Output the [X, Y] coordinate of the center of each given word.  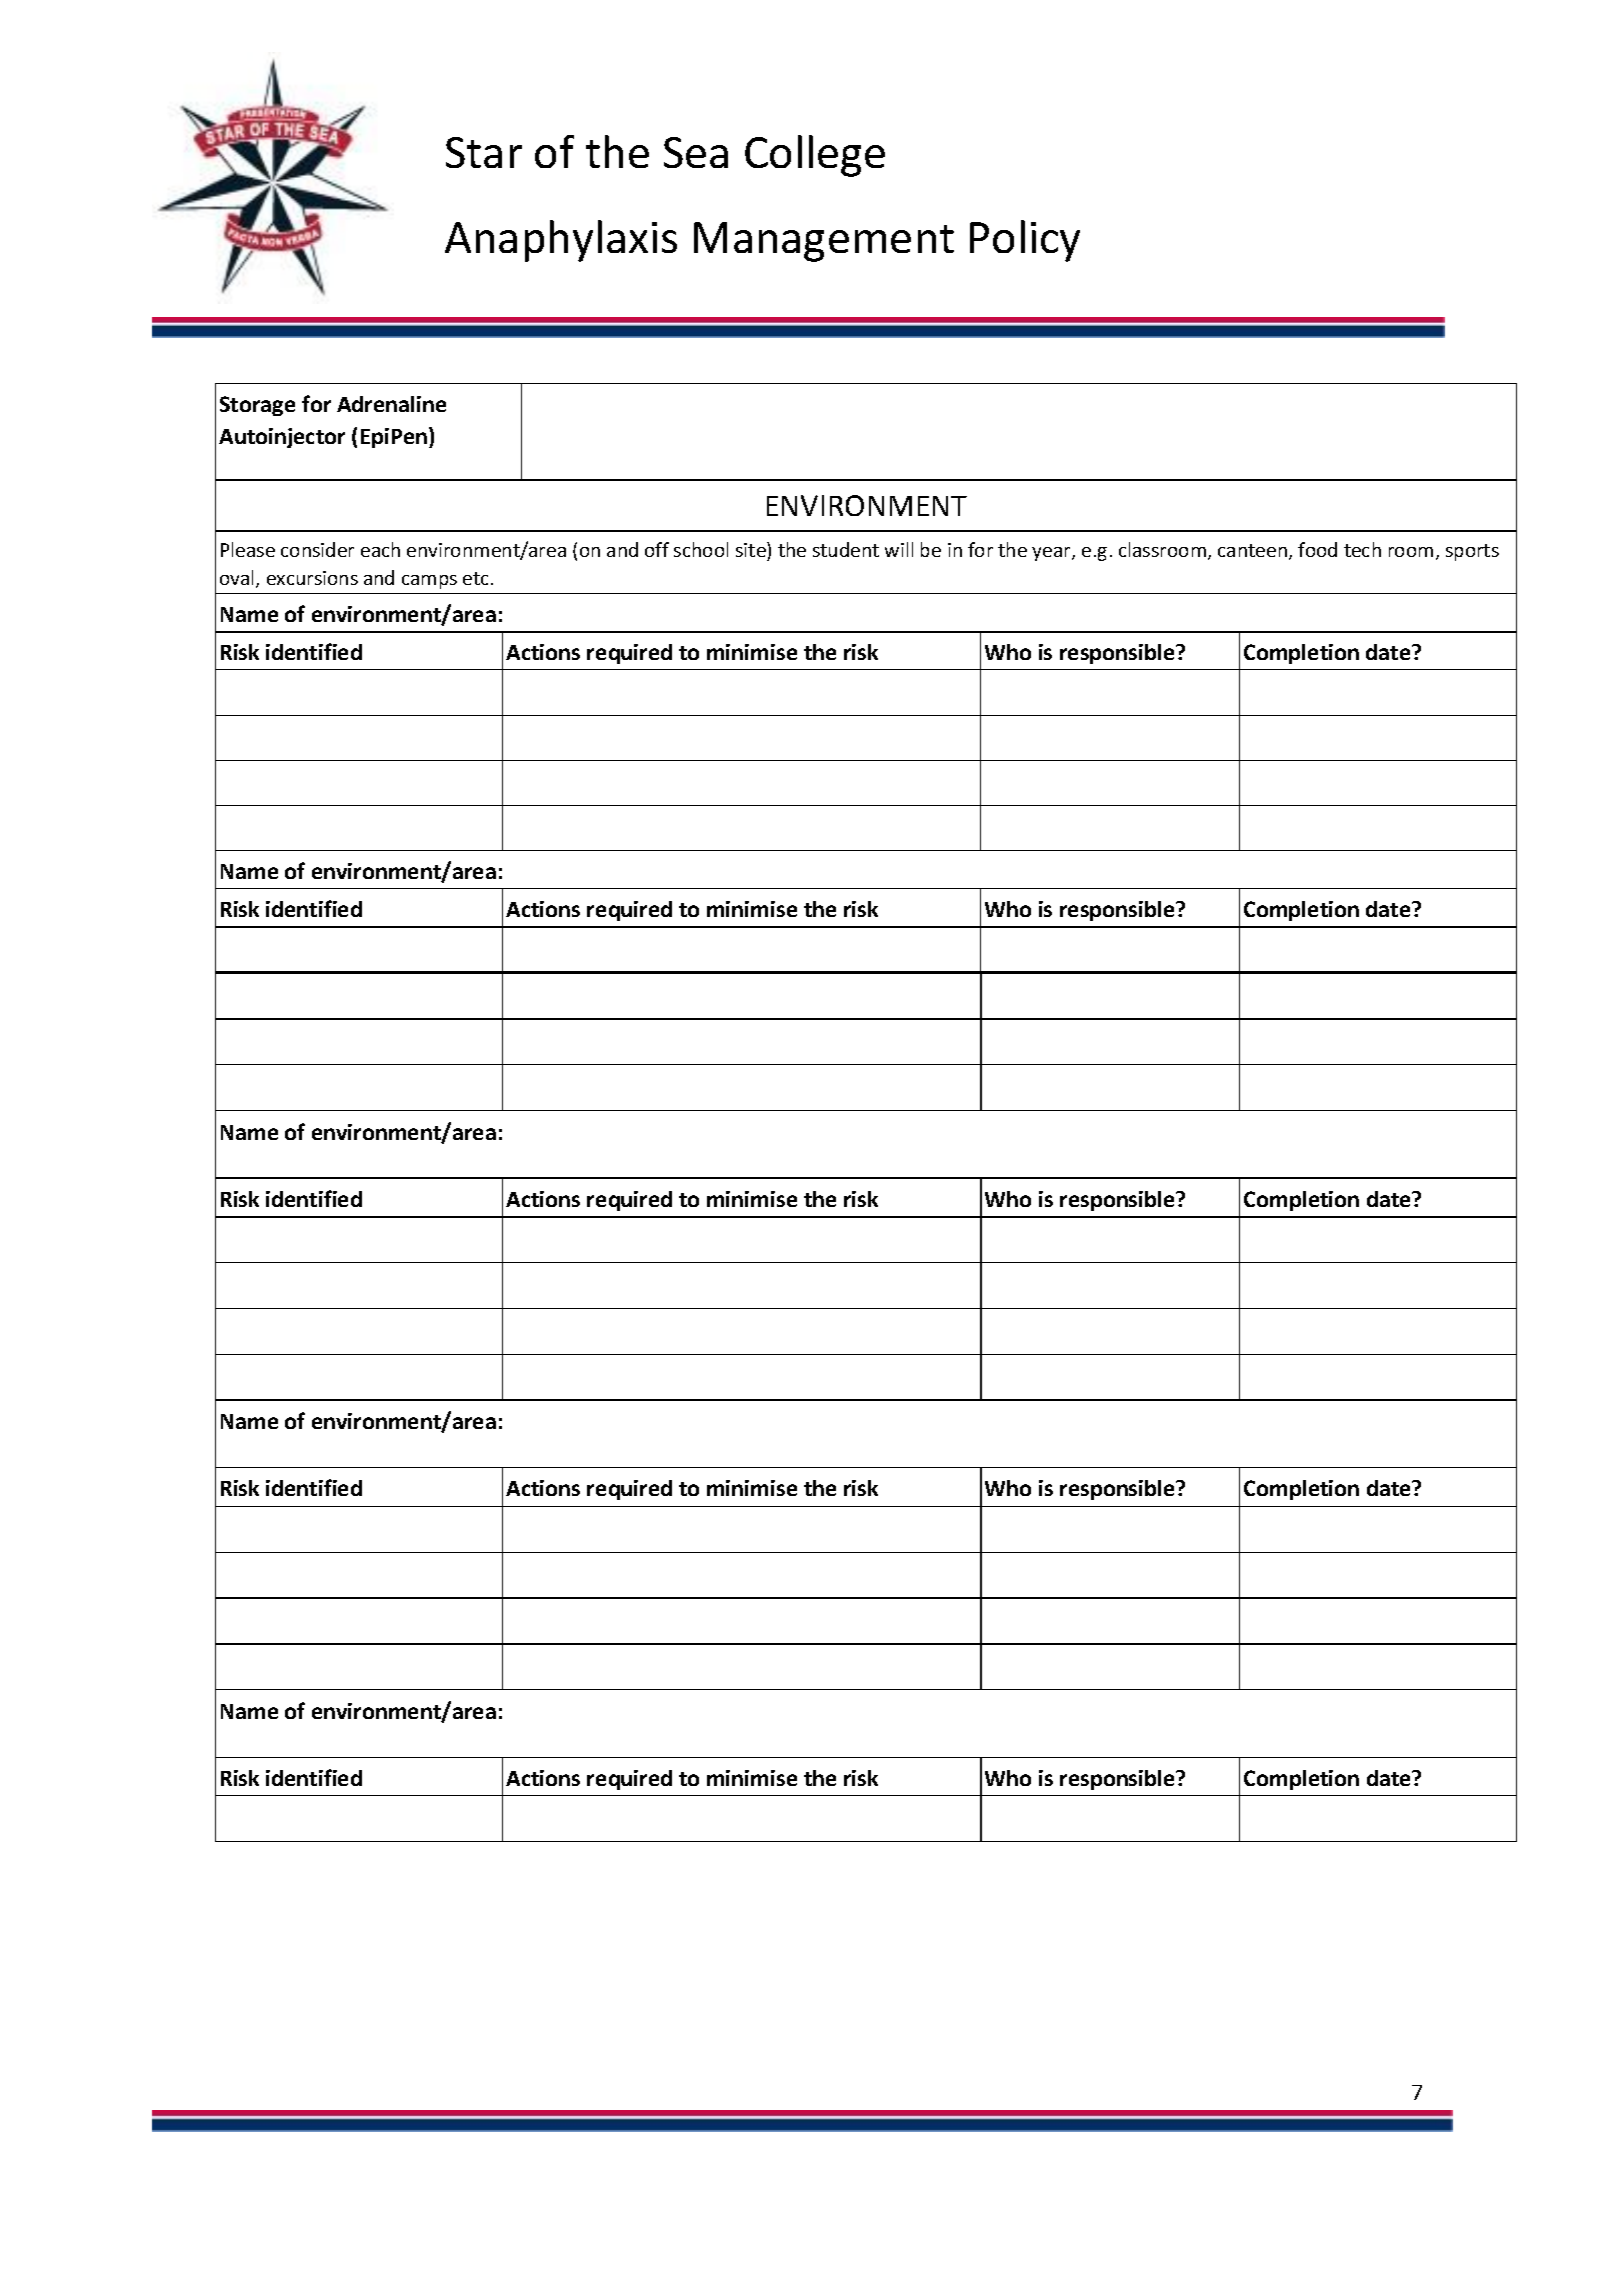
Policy [1025, 241]
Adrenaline [391, 404]
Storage [257, 406]
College [815, 156]
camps [429, 582]
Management [824, 242]
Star [484, 152]
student [846, 549]
